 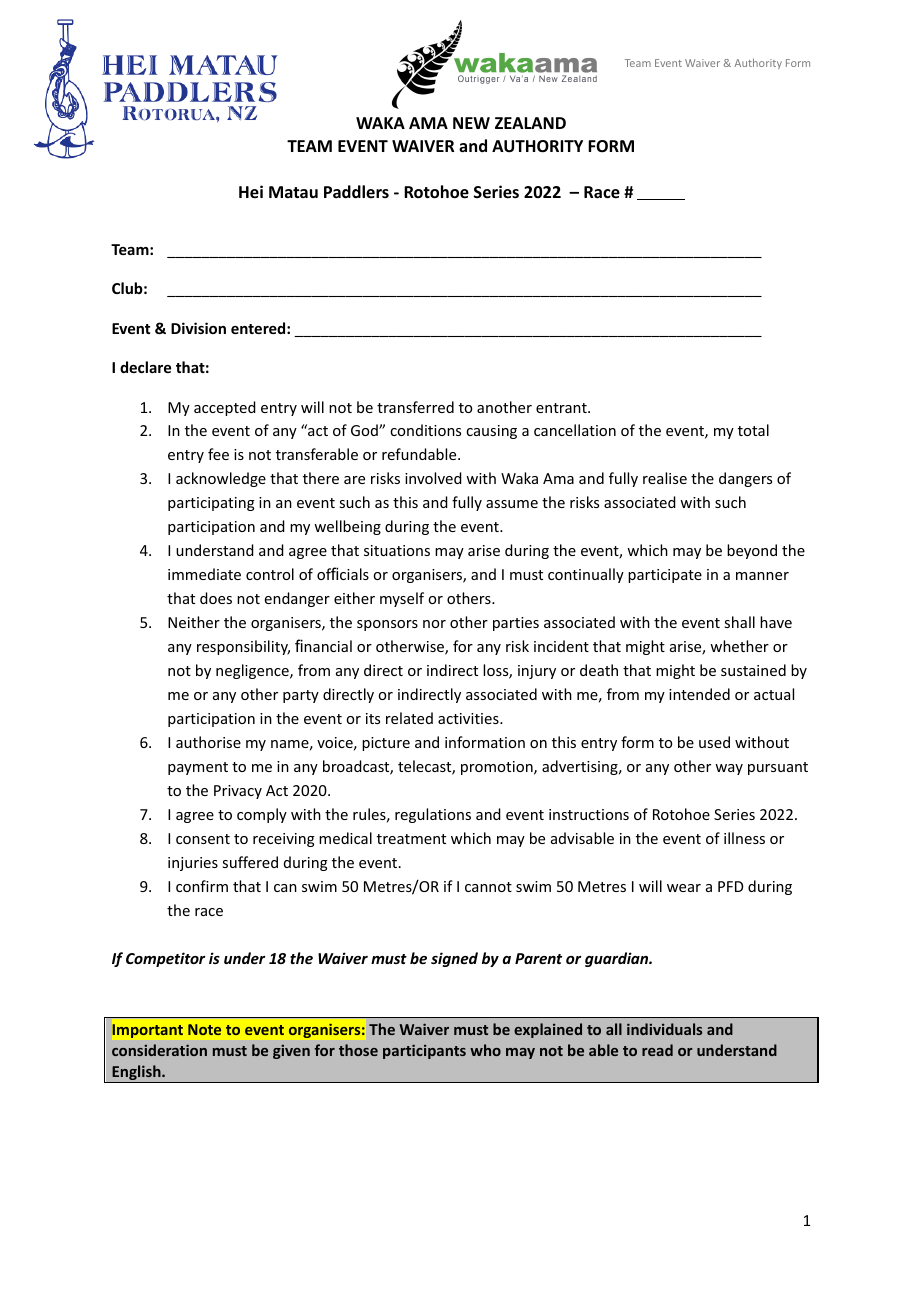 I want to click on nor, so click(x=434, y=624).
